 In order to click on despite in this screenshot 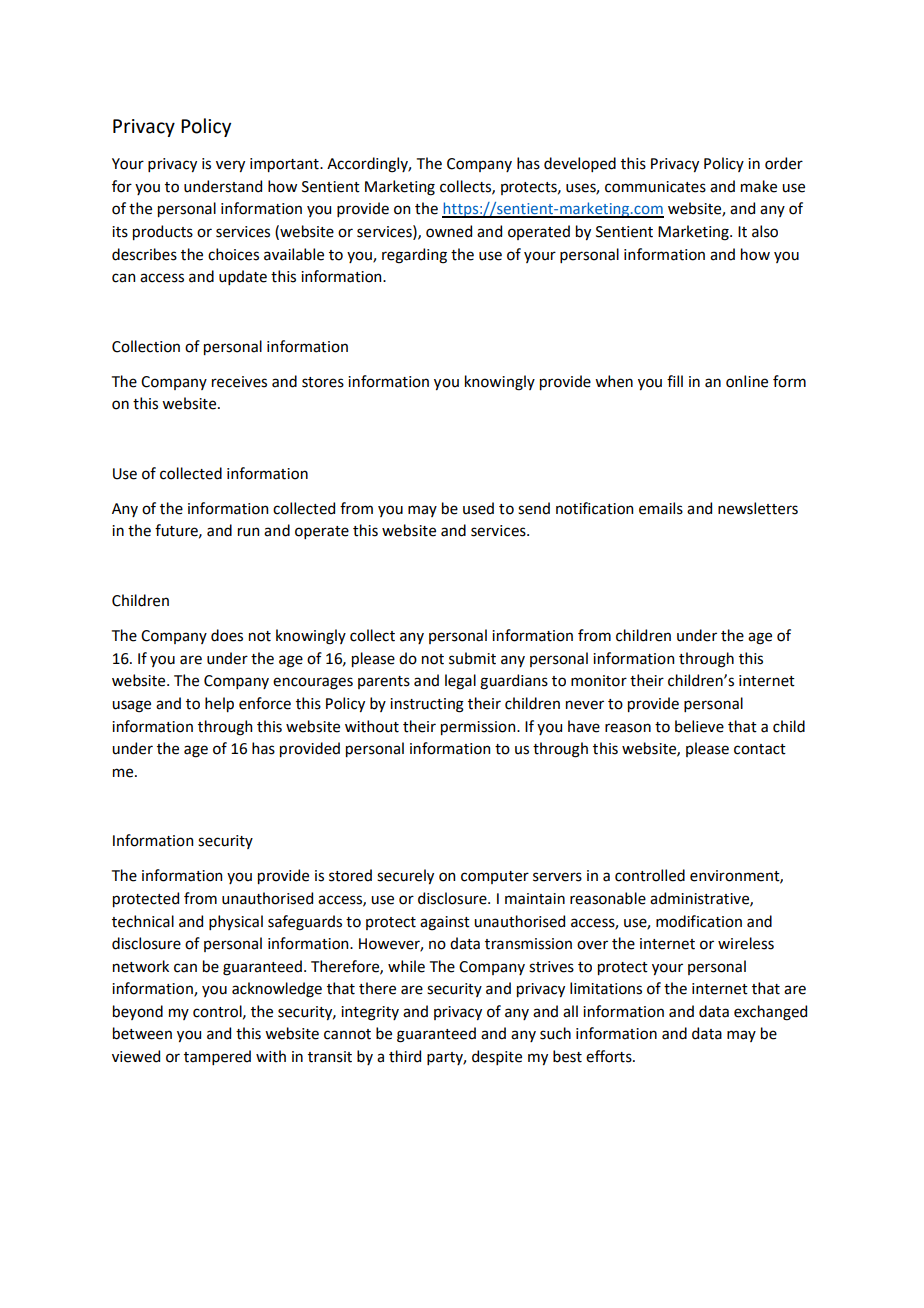, I will do `click(497, 1057)`.
